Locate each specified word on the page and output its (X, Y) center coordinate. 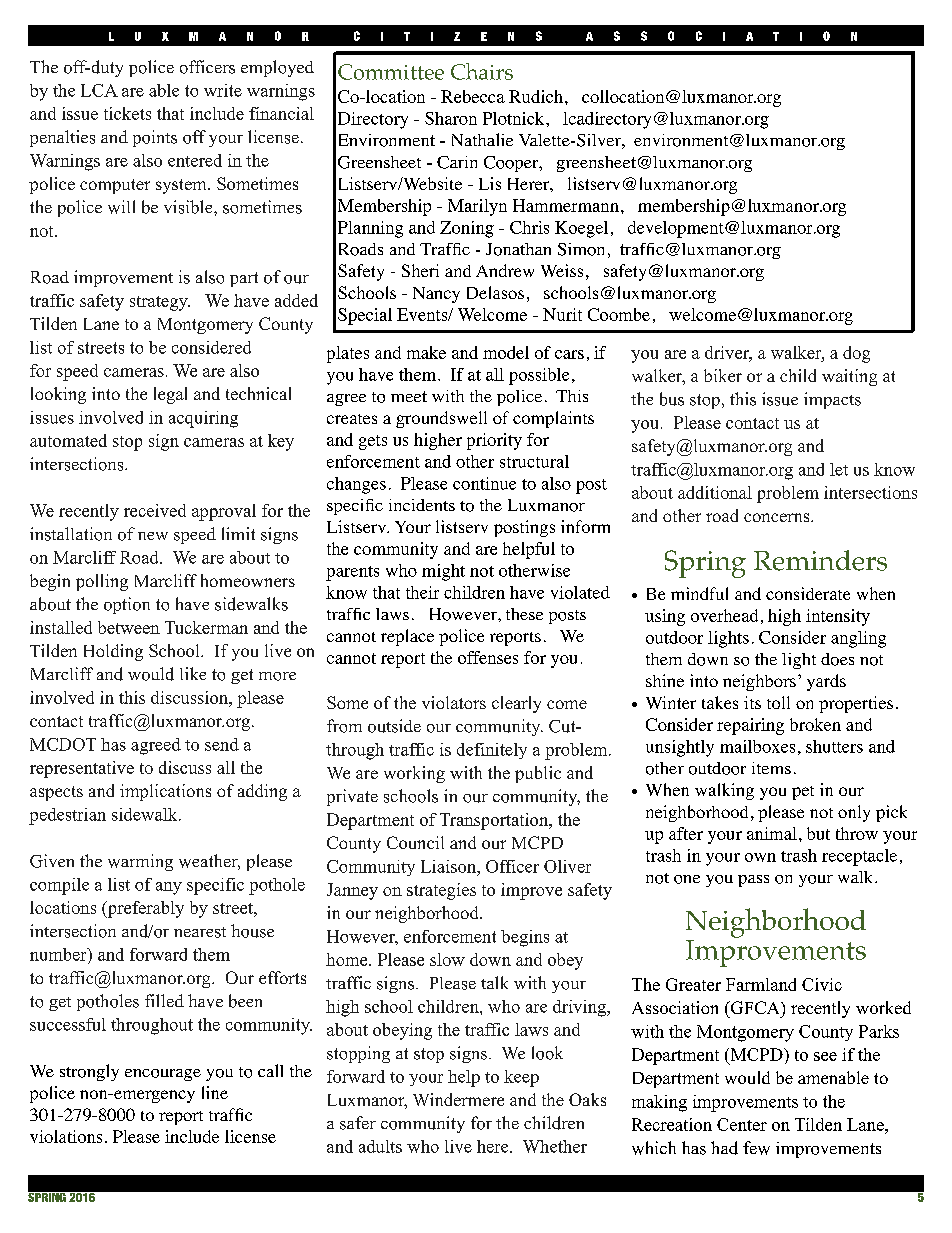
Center (742, 1124)
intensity (838, 617)
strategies (441, 891)
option (127, 605)
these (524, 614)
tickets (127, 113)
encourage (163, 1075)
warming (140, 862)
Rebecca (473, 96)
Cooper (512, 164)
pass (753, 881)
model (506, 352)
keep (521, 1078)
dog (856, 354)
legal (170, 395)
